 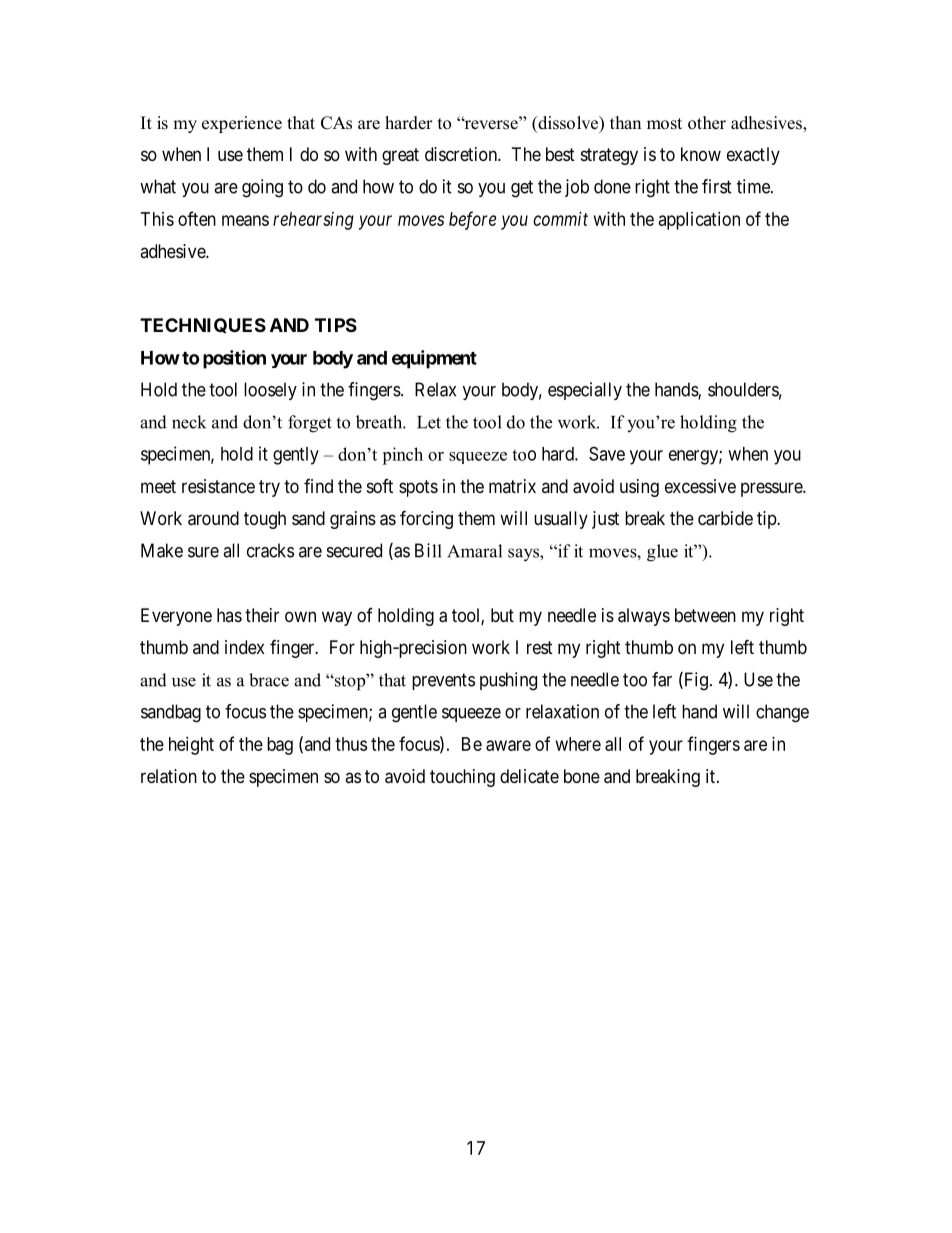 I want to click on gently, so click(x=296, y=456).
